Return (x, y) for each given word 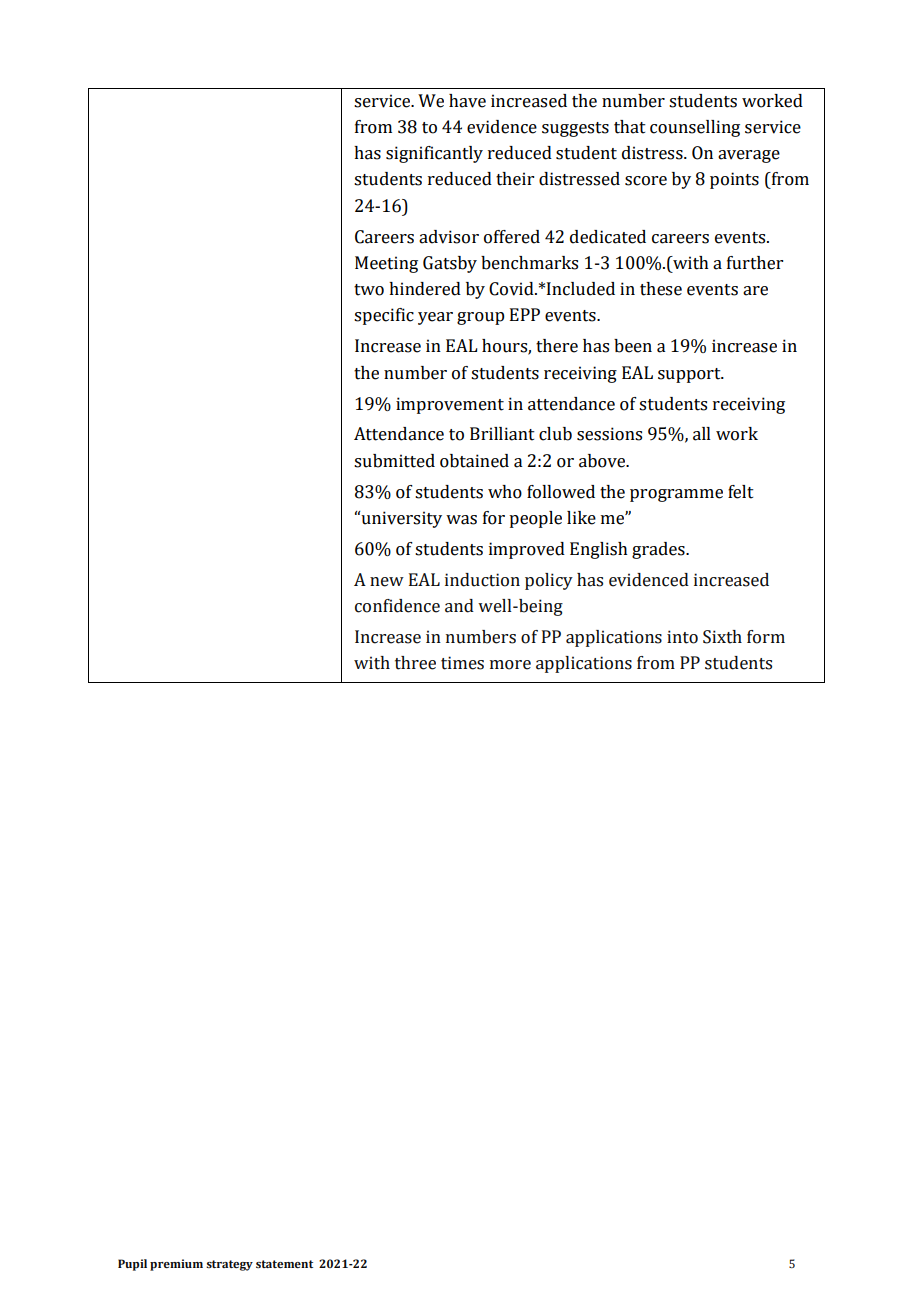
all (702, 434)
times (462, 663)
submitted (394, 461)
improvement (450, 405)
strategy (229, 1265)
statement (284, 1264)
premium (176, 1265)
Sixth (722, 637)
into (682, 637)
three (415, 663)
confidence (397, 606)
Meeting (386, 264)
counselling (695, 128)
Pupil (132, 1265)
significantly (434, 154)
